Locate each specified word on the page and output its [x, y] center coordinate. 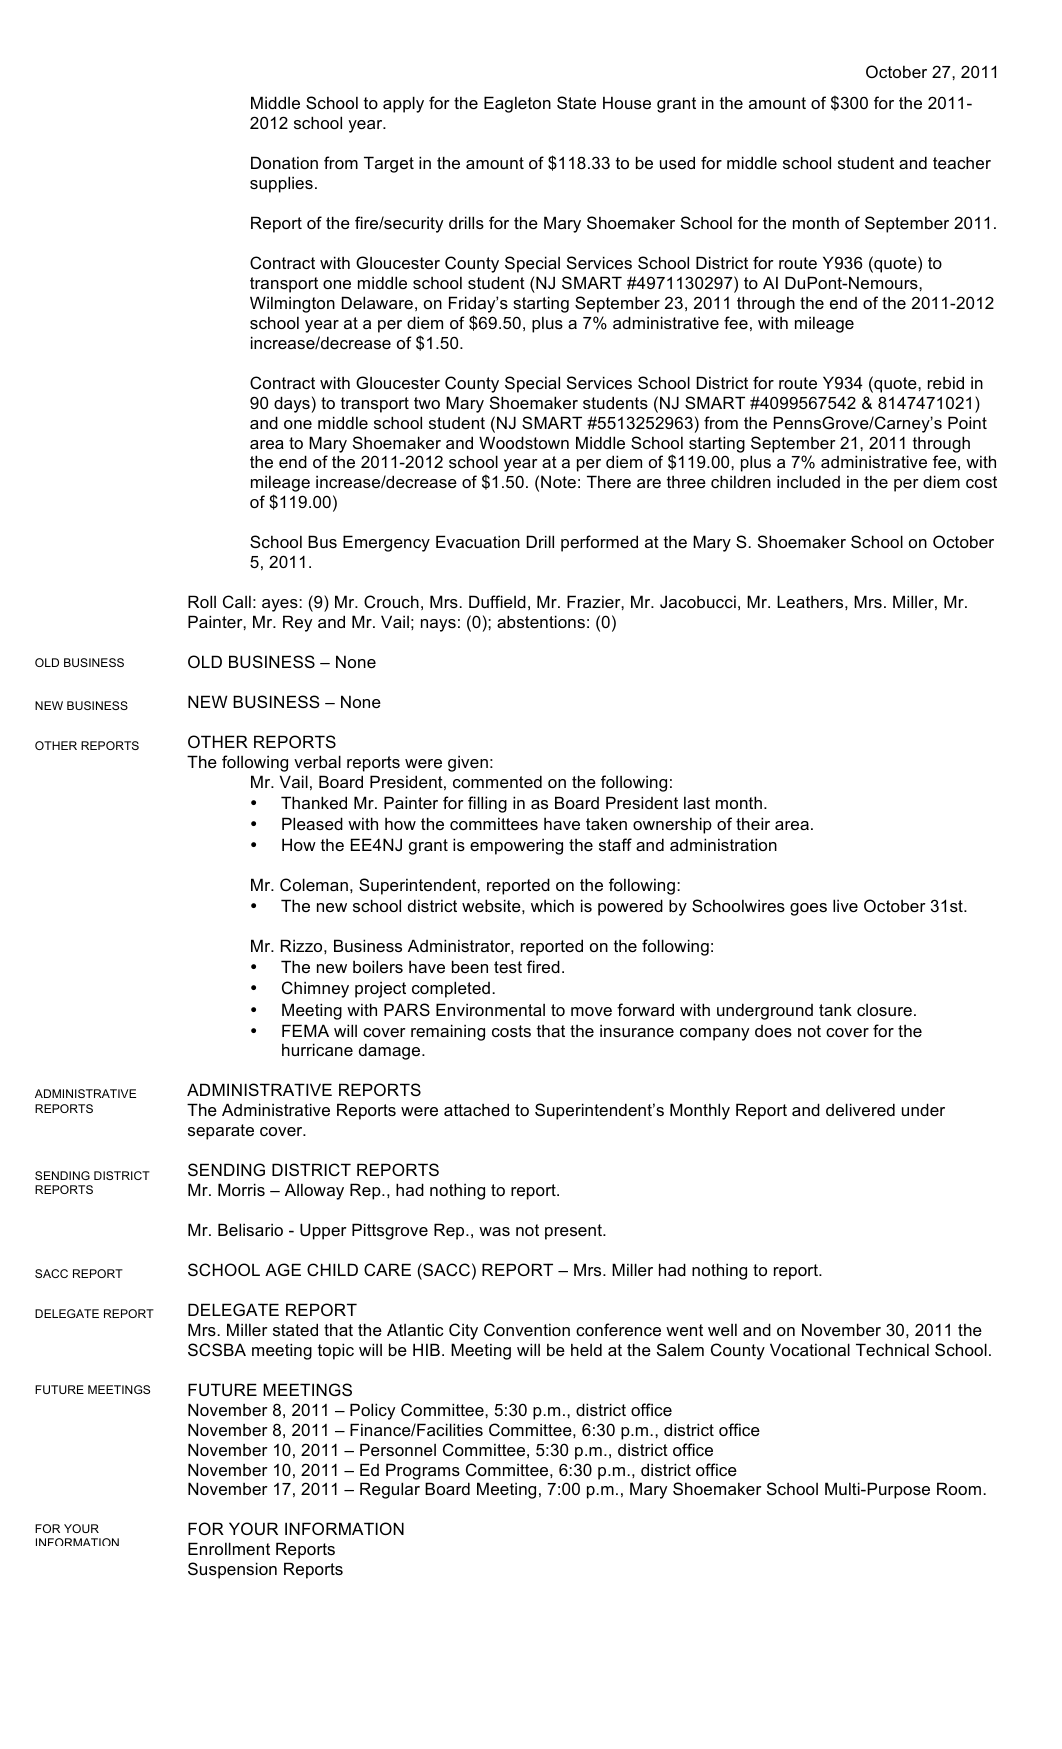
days [292, 404]
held [586, 1349]
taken [606, 823]
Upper [323, 1231]
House [627, 102]
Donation [284, 162]
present [574, 1232]
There [609, 481]
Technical [892, 1349]
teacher [962, 162]
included [808, 481]
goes [808, 909]
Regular [390, 1490]
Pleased [312, 823]
